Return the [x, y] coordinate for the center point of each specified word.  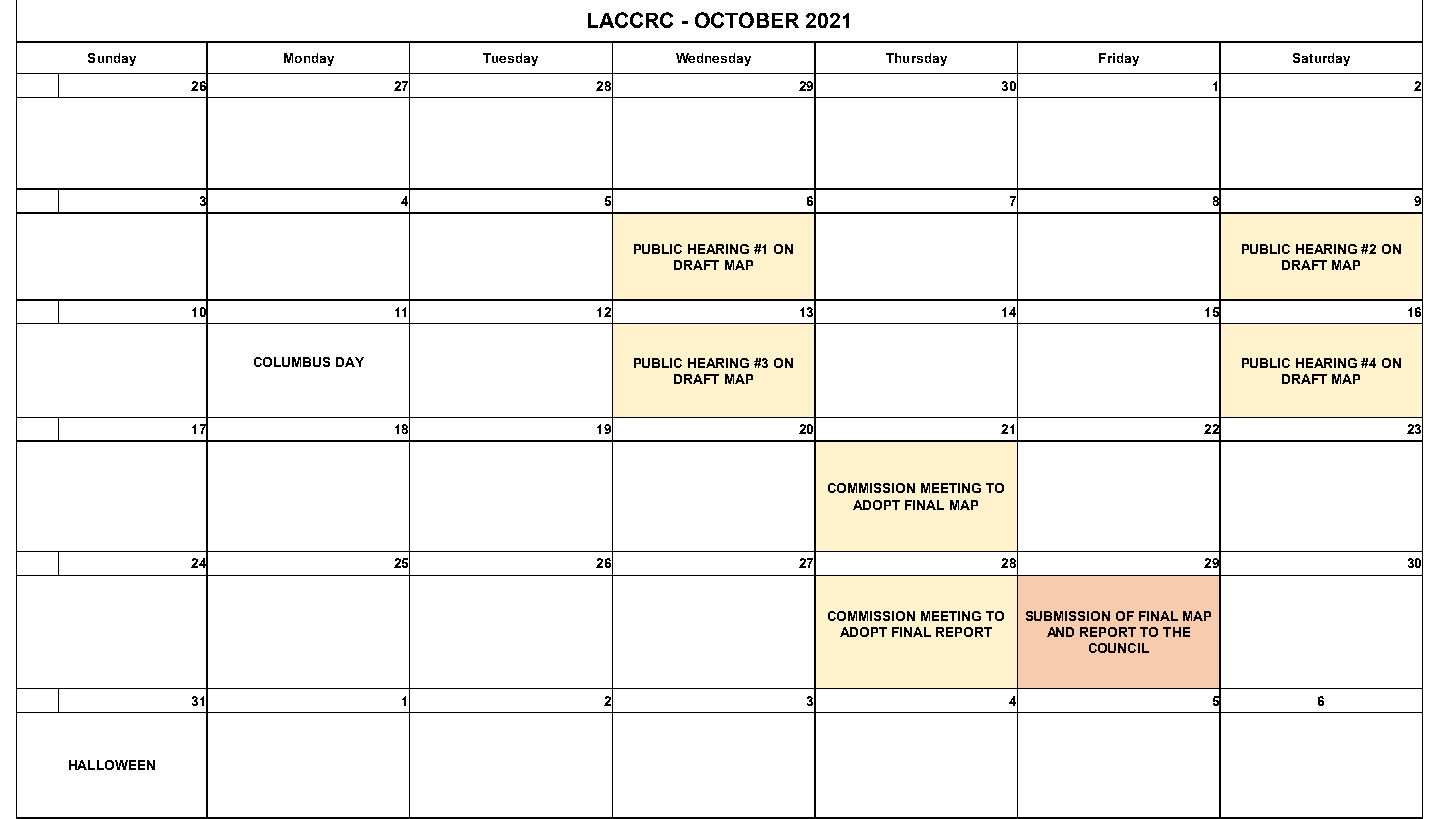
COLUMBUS [292, 362]
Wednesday [713, 59]
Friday [1119, 59]
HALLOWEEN [112, 765]
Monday [309, 59]
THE [1176, 632]
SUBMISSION [1068, 616]
